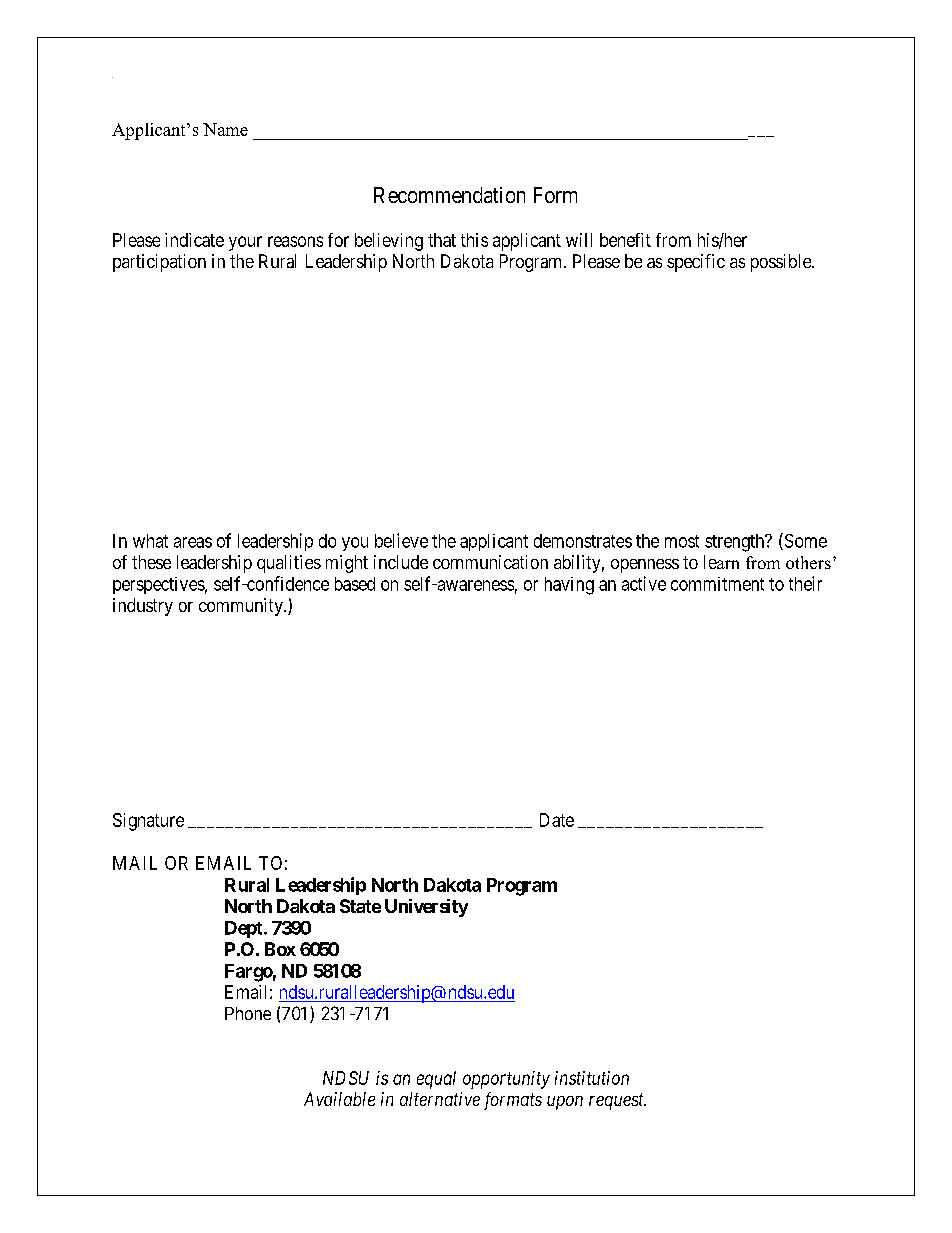  Describe the element at coordinates (490, 562) in the screenshot. I see `communication` at that location.
